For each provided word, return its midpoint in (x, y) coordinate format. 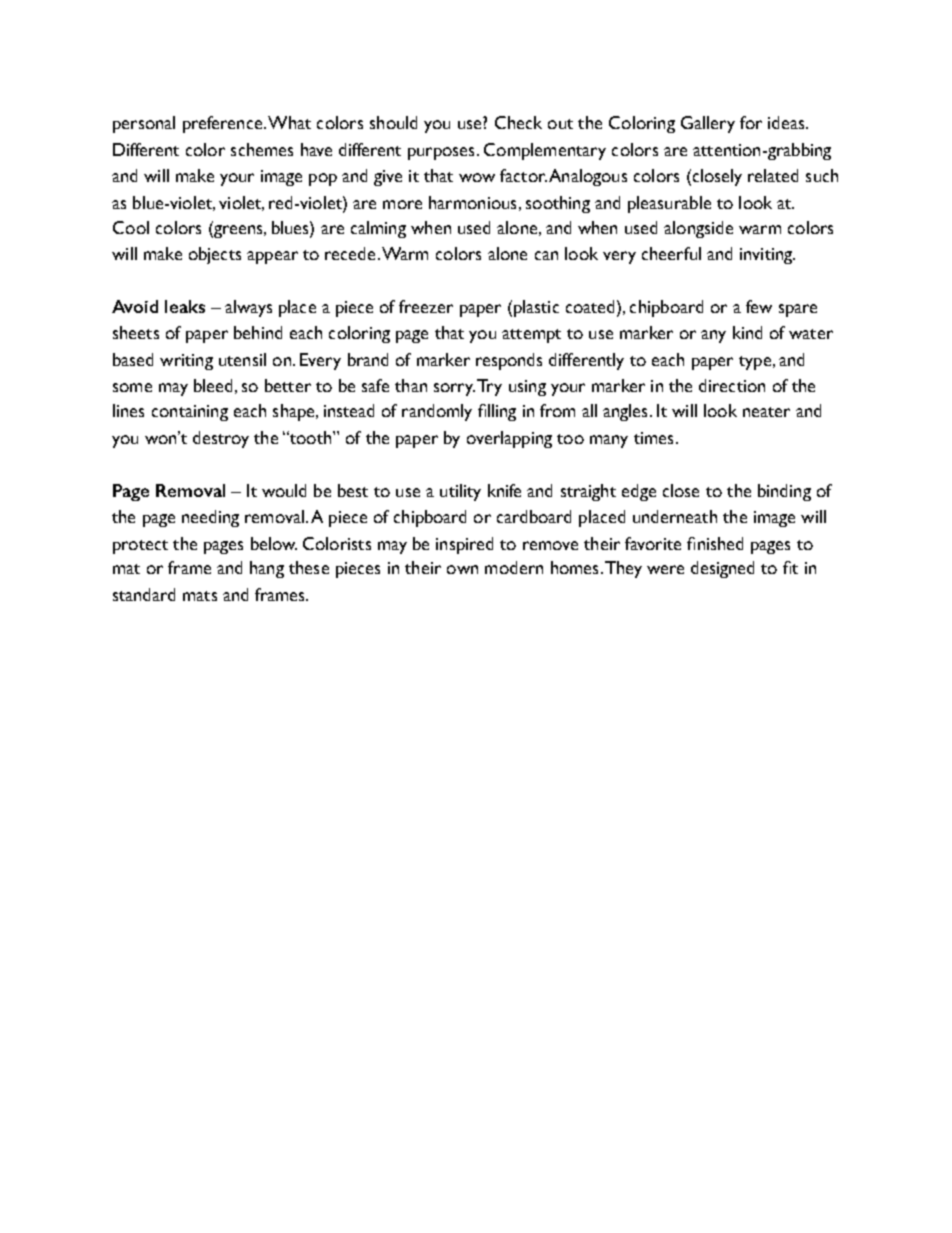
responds (509, 361)
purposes (441, 153)
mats (200, 596)
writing (186, 362)
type (755, 363)
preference (224, 124)
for (751, 122)
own (462, 569)
